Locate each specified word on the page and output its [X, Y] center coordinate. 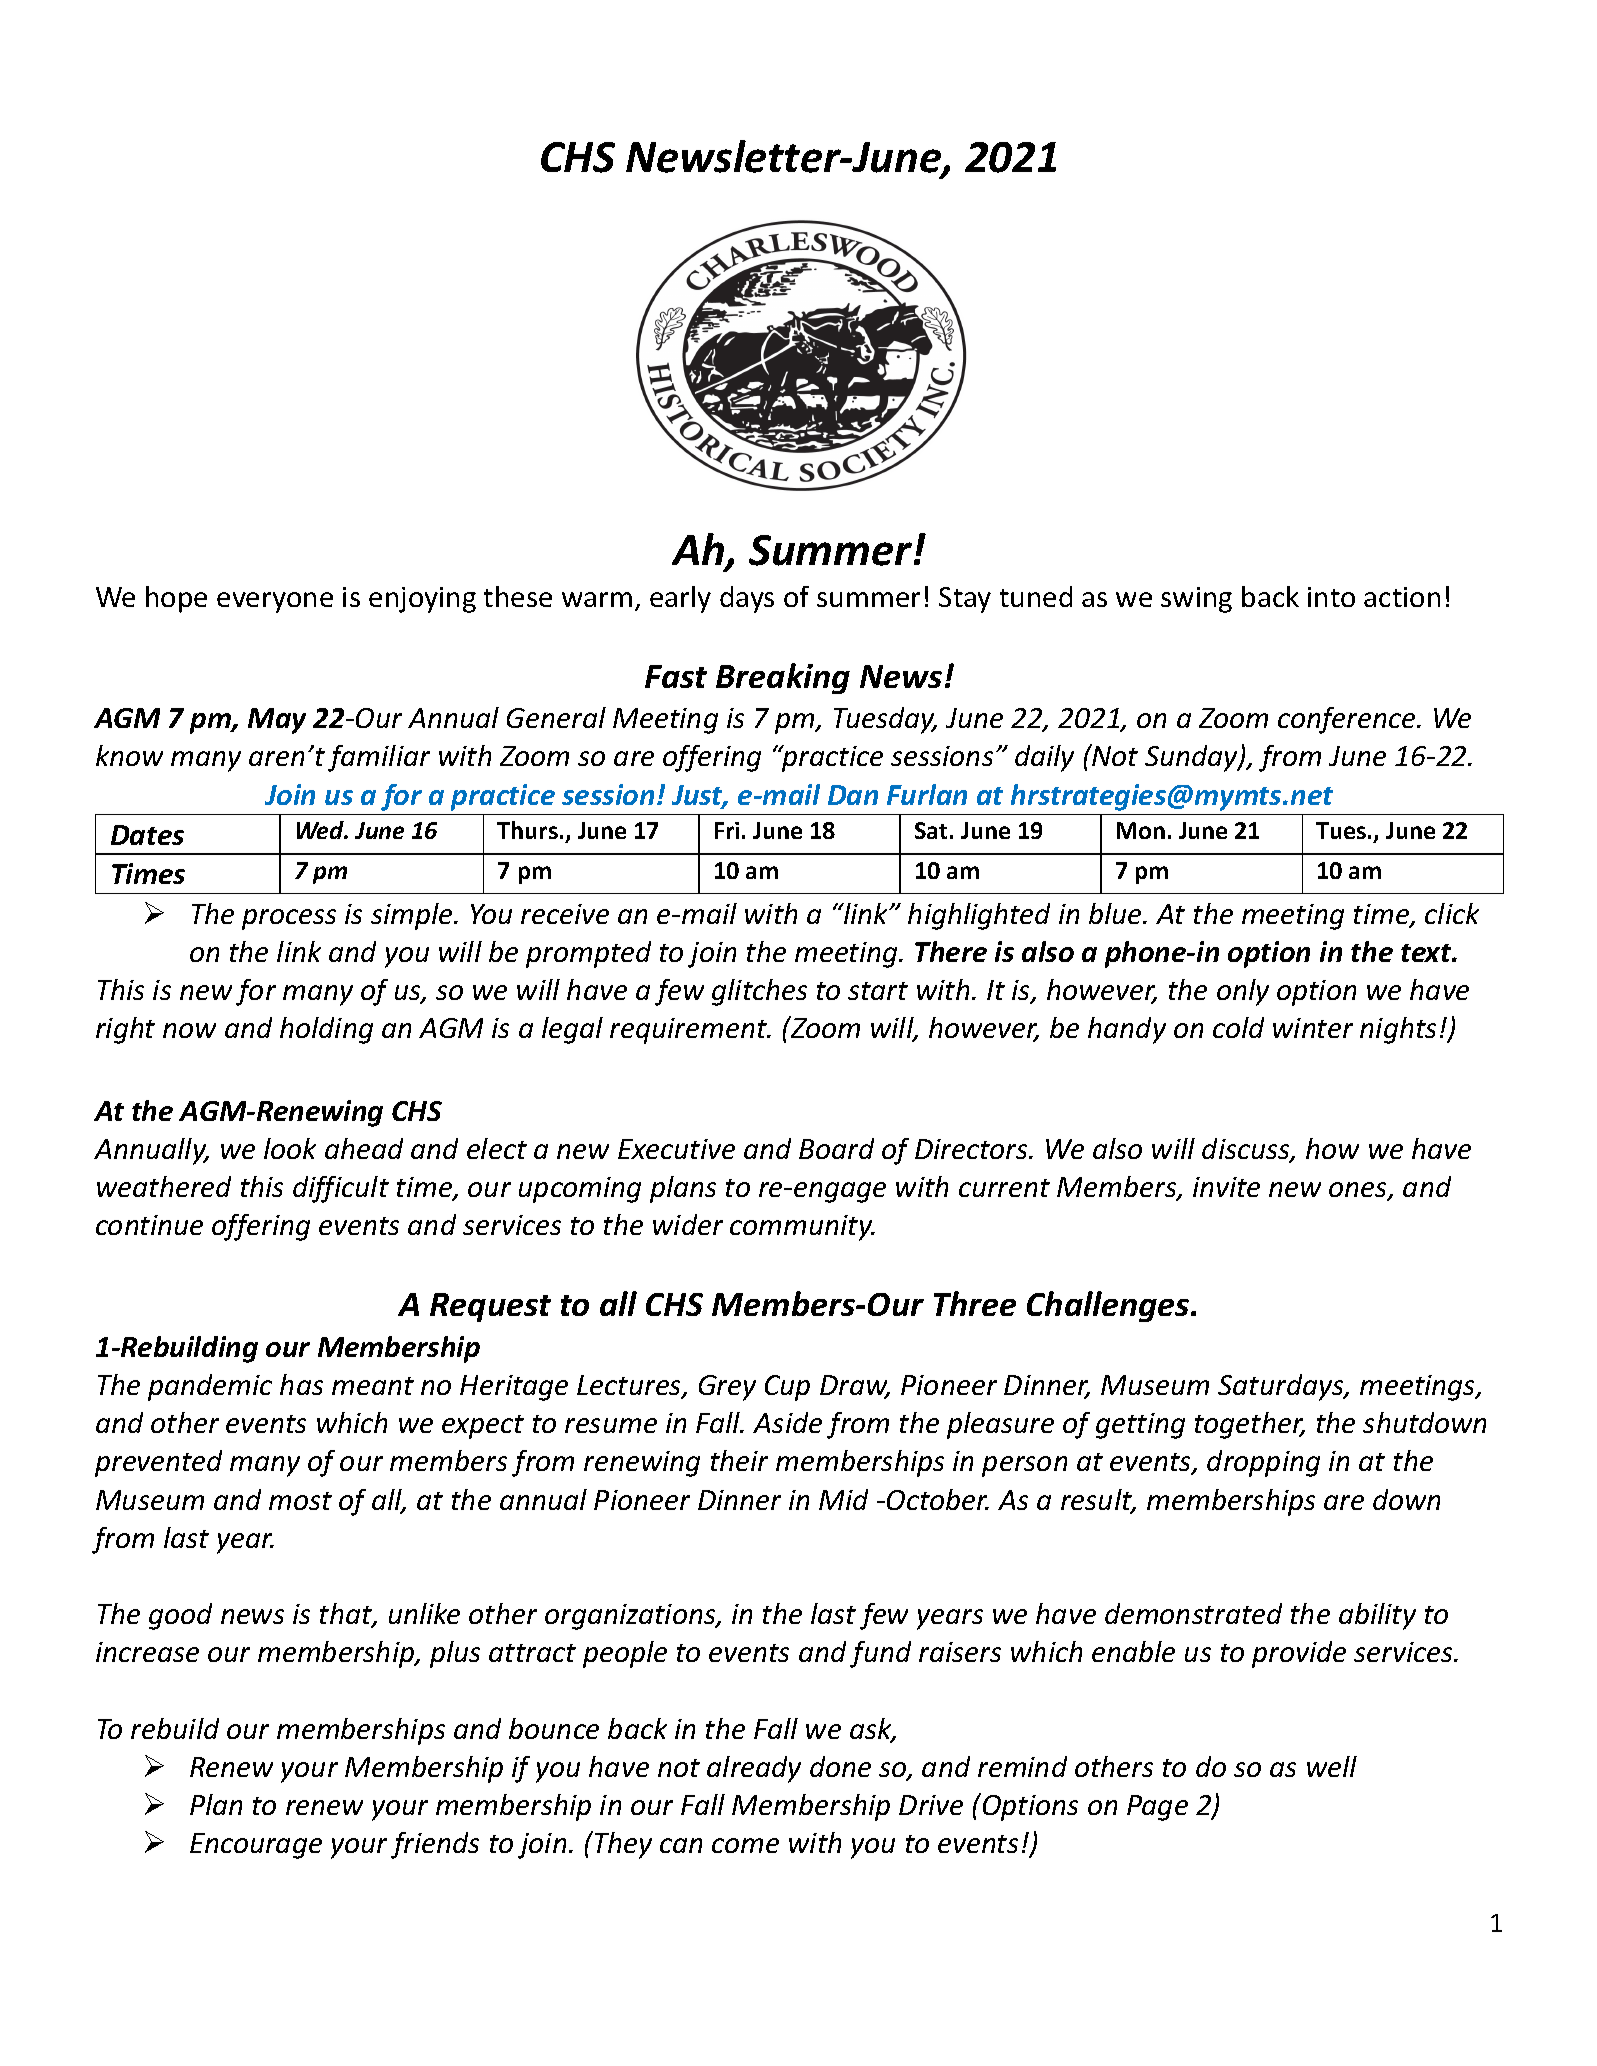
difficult [341, 1189]
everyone [275, 602]
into [1331, 597]
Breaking [783, 678]
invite [1226, 1187]
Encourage [256, 1846]
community [802, 1228]
